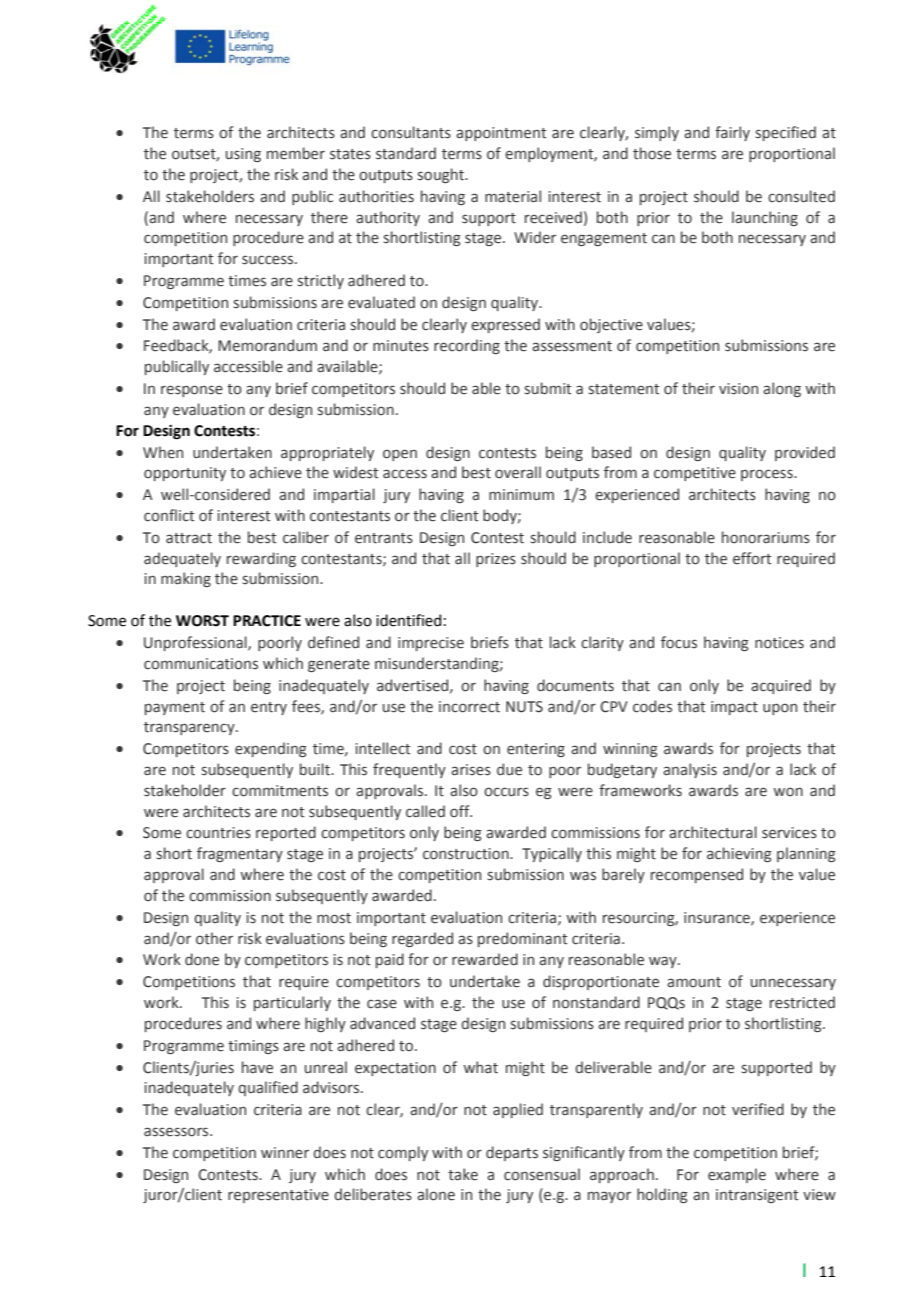 The height and width of the image is (1308, 924). What do you see at coordinates (201, 664) in the image?
I see `communications` at bounding box center [201, 664].
